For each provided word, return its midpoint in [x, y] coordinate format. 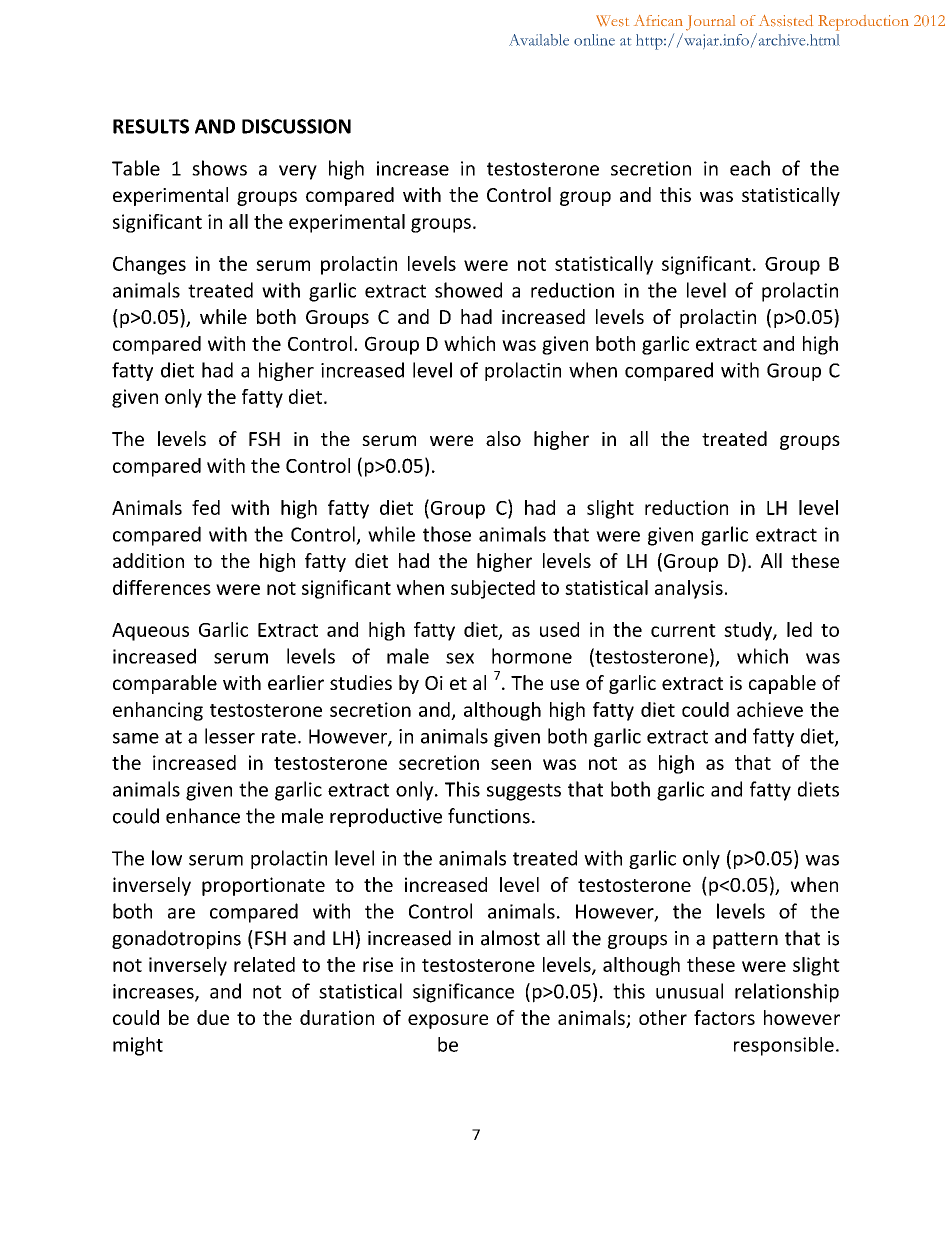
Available [539, 40]
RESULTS [151, 126]
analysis [689, 589]
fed [206, 507]
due [213, 1017]
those [447, 534]
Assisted [786, 21]
